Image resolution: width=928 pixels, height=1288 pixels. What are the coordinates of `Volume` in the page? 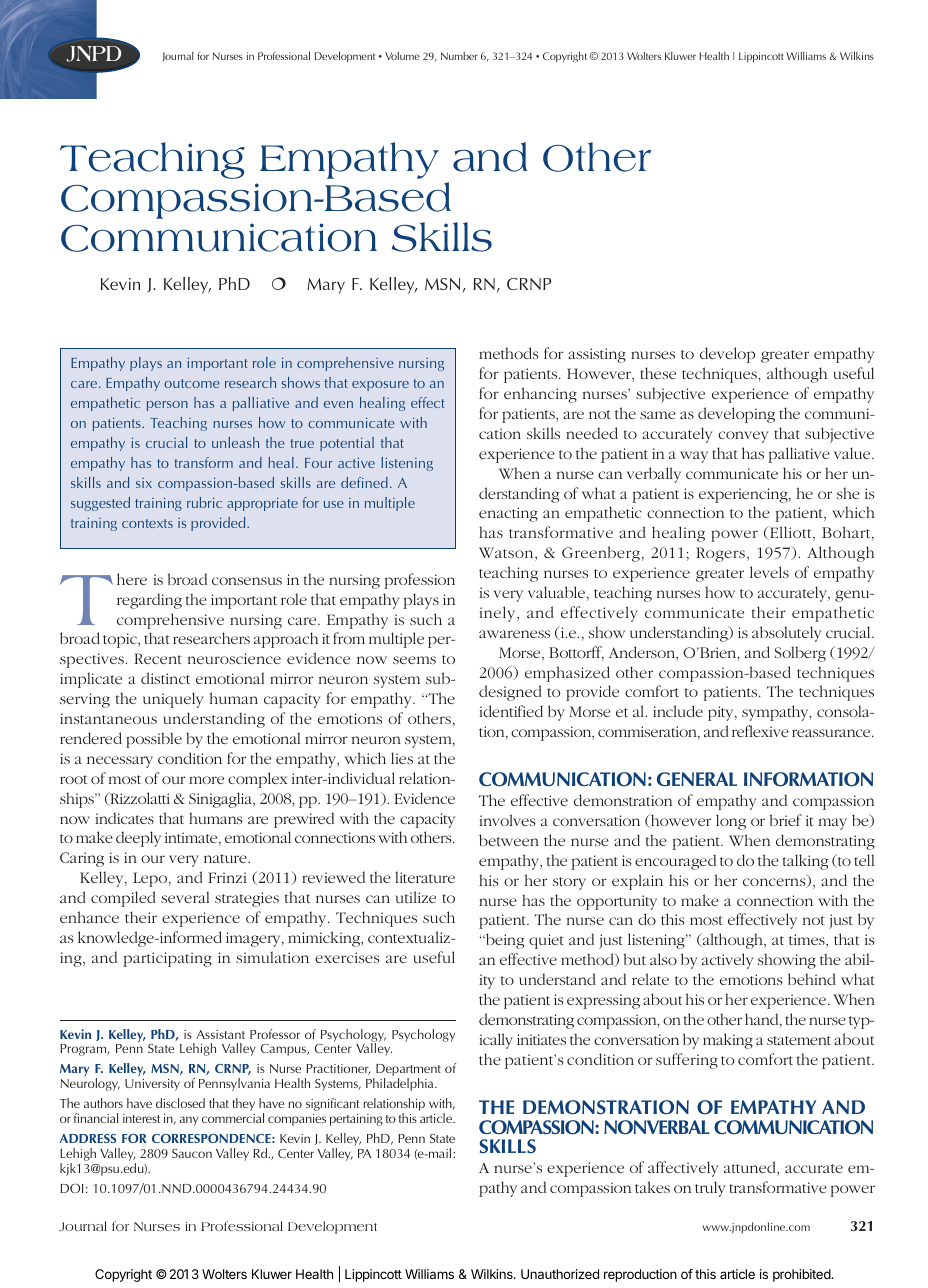 It's located at (402, 56).
